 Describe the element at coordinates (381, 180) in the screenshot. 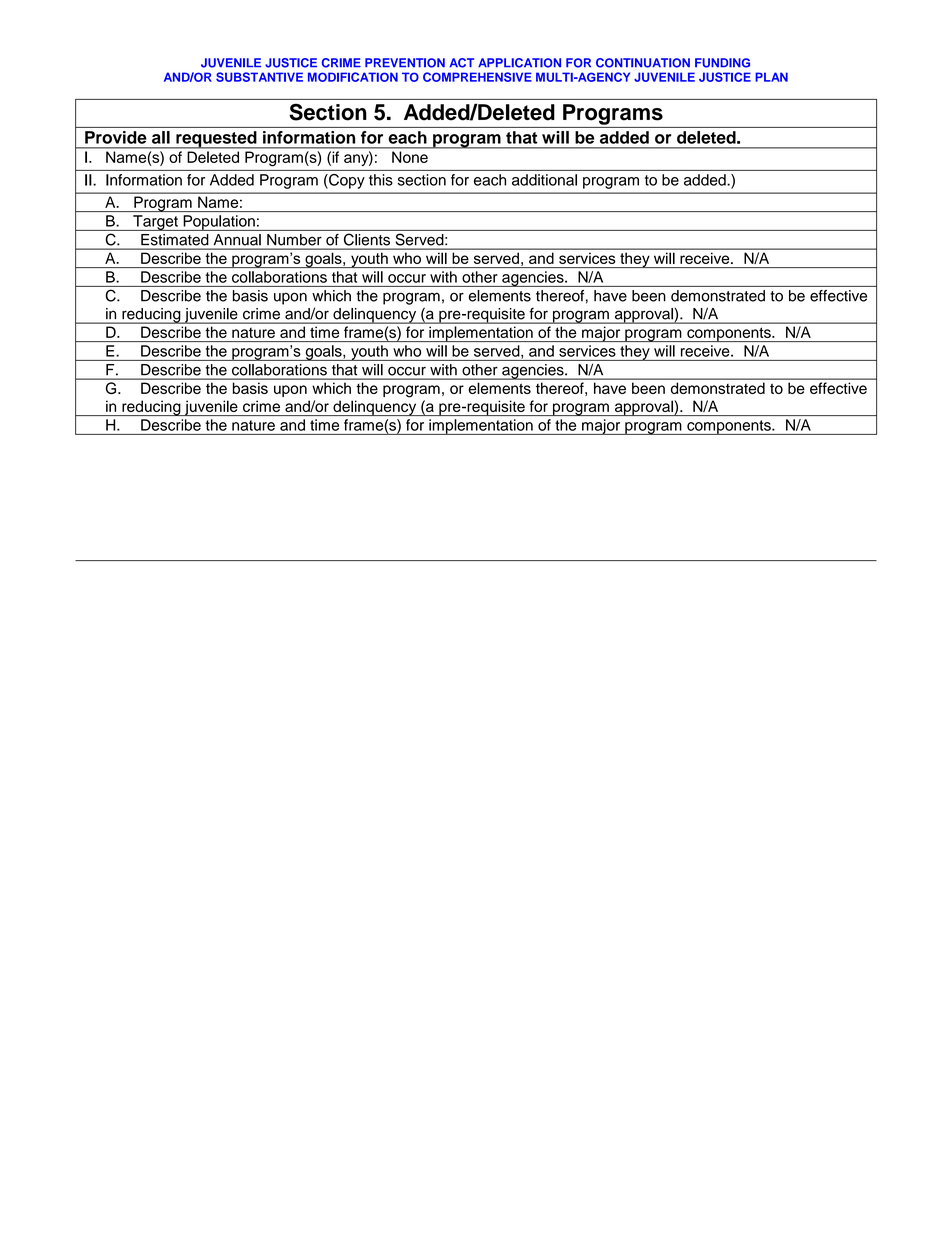

I see `this` at that location.
